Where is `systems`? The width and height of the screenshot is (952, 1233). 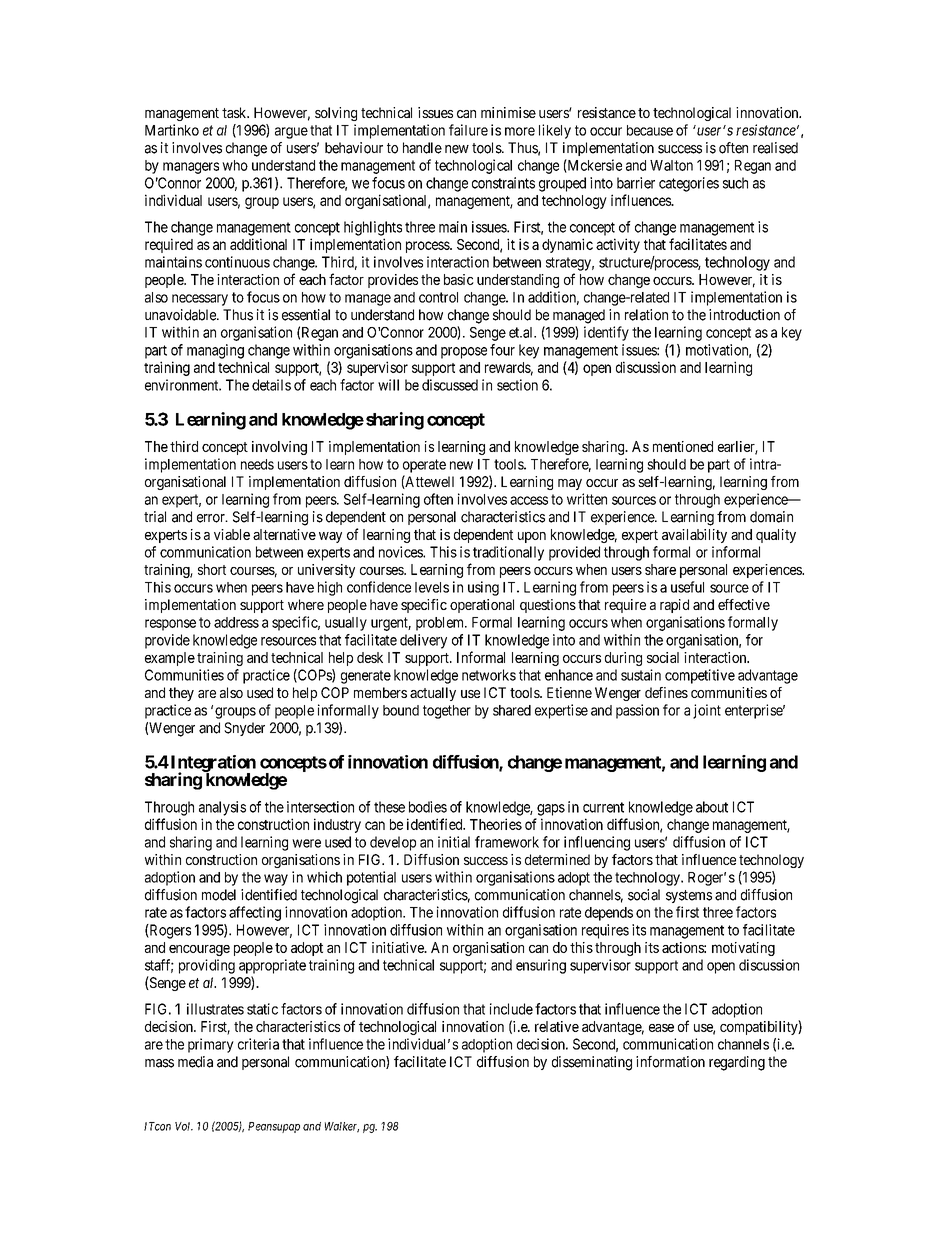
systems is located at coordinates (689, 896).
